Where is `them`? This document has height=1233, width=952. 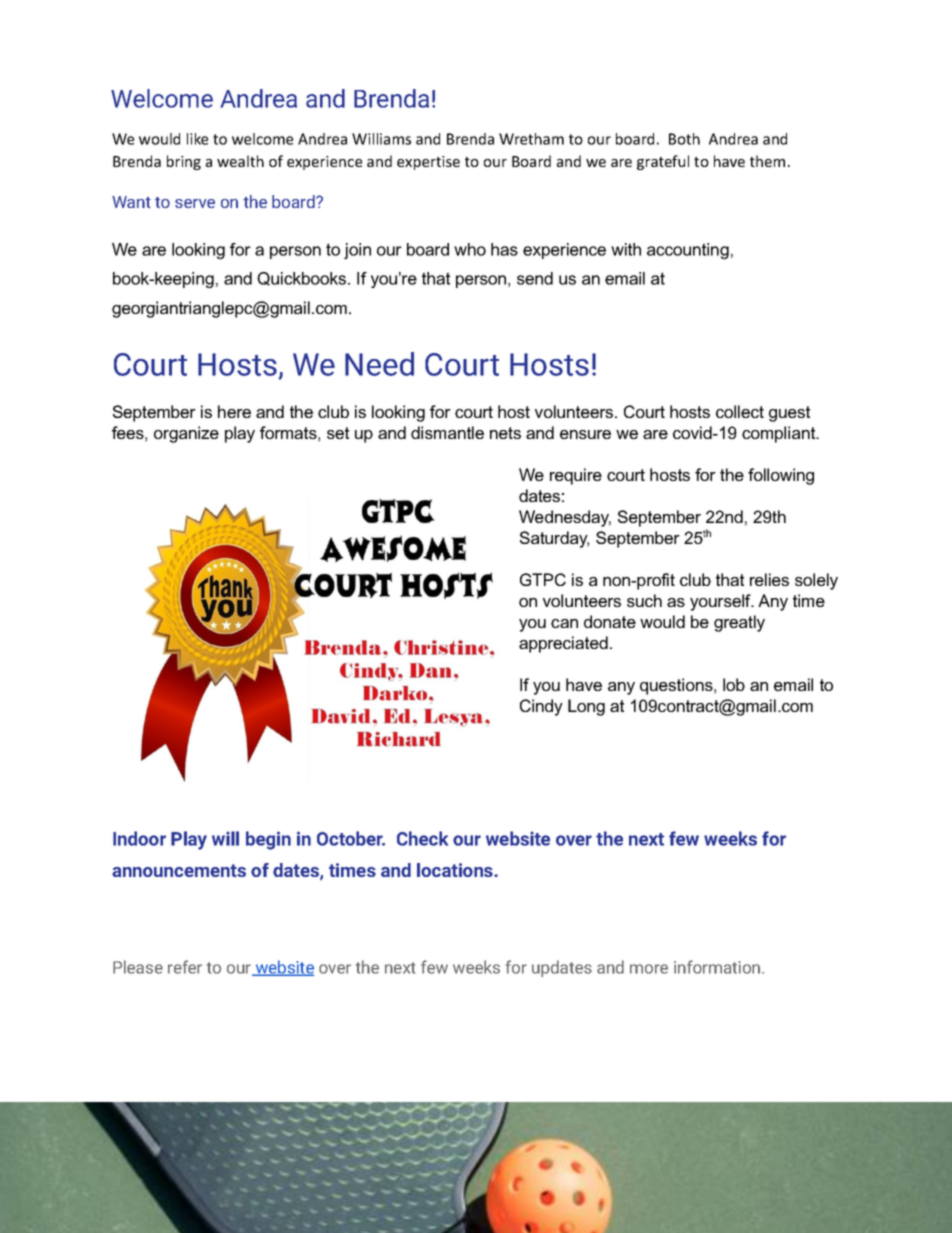 them is located at coordinates (767, 161).
